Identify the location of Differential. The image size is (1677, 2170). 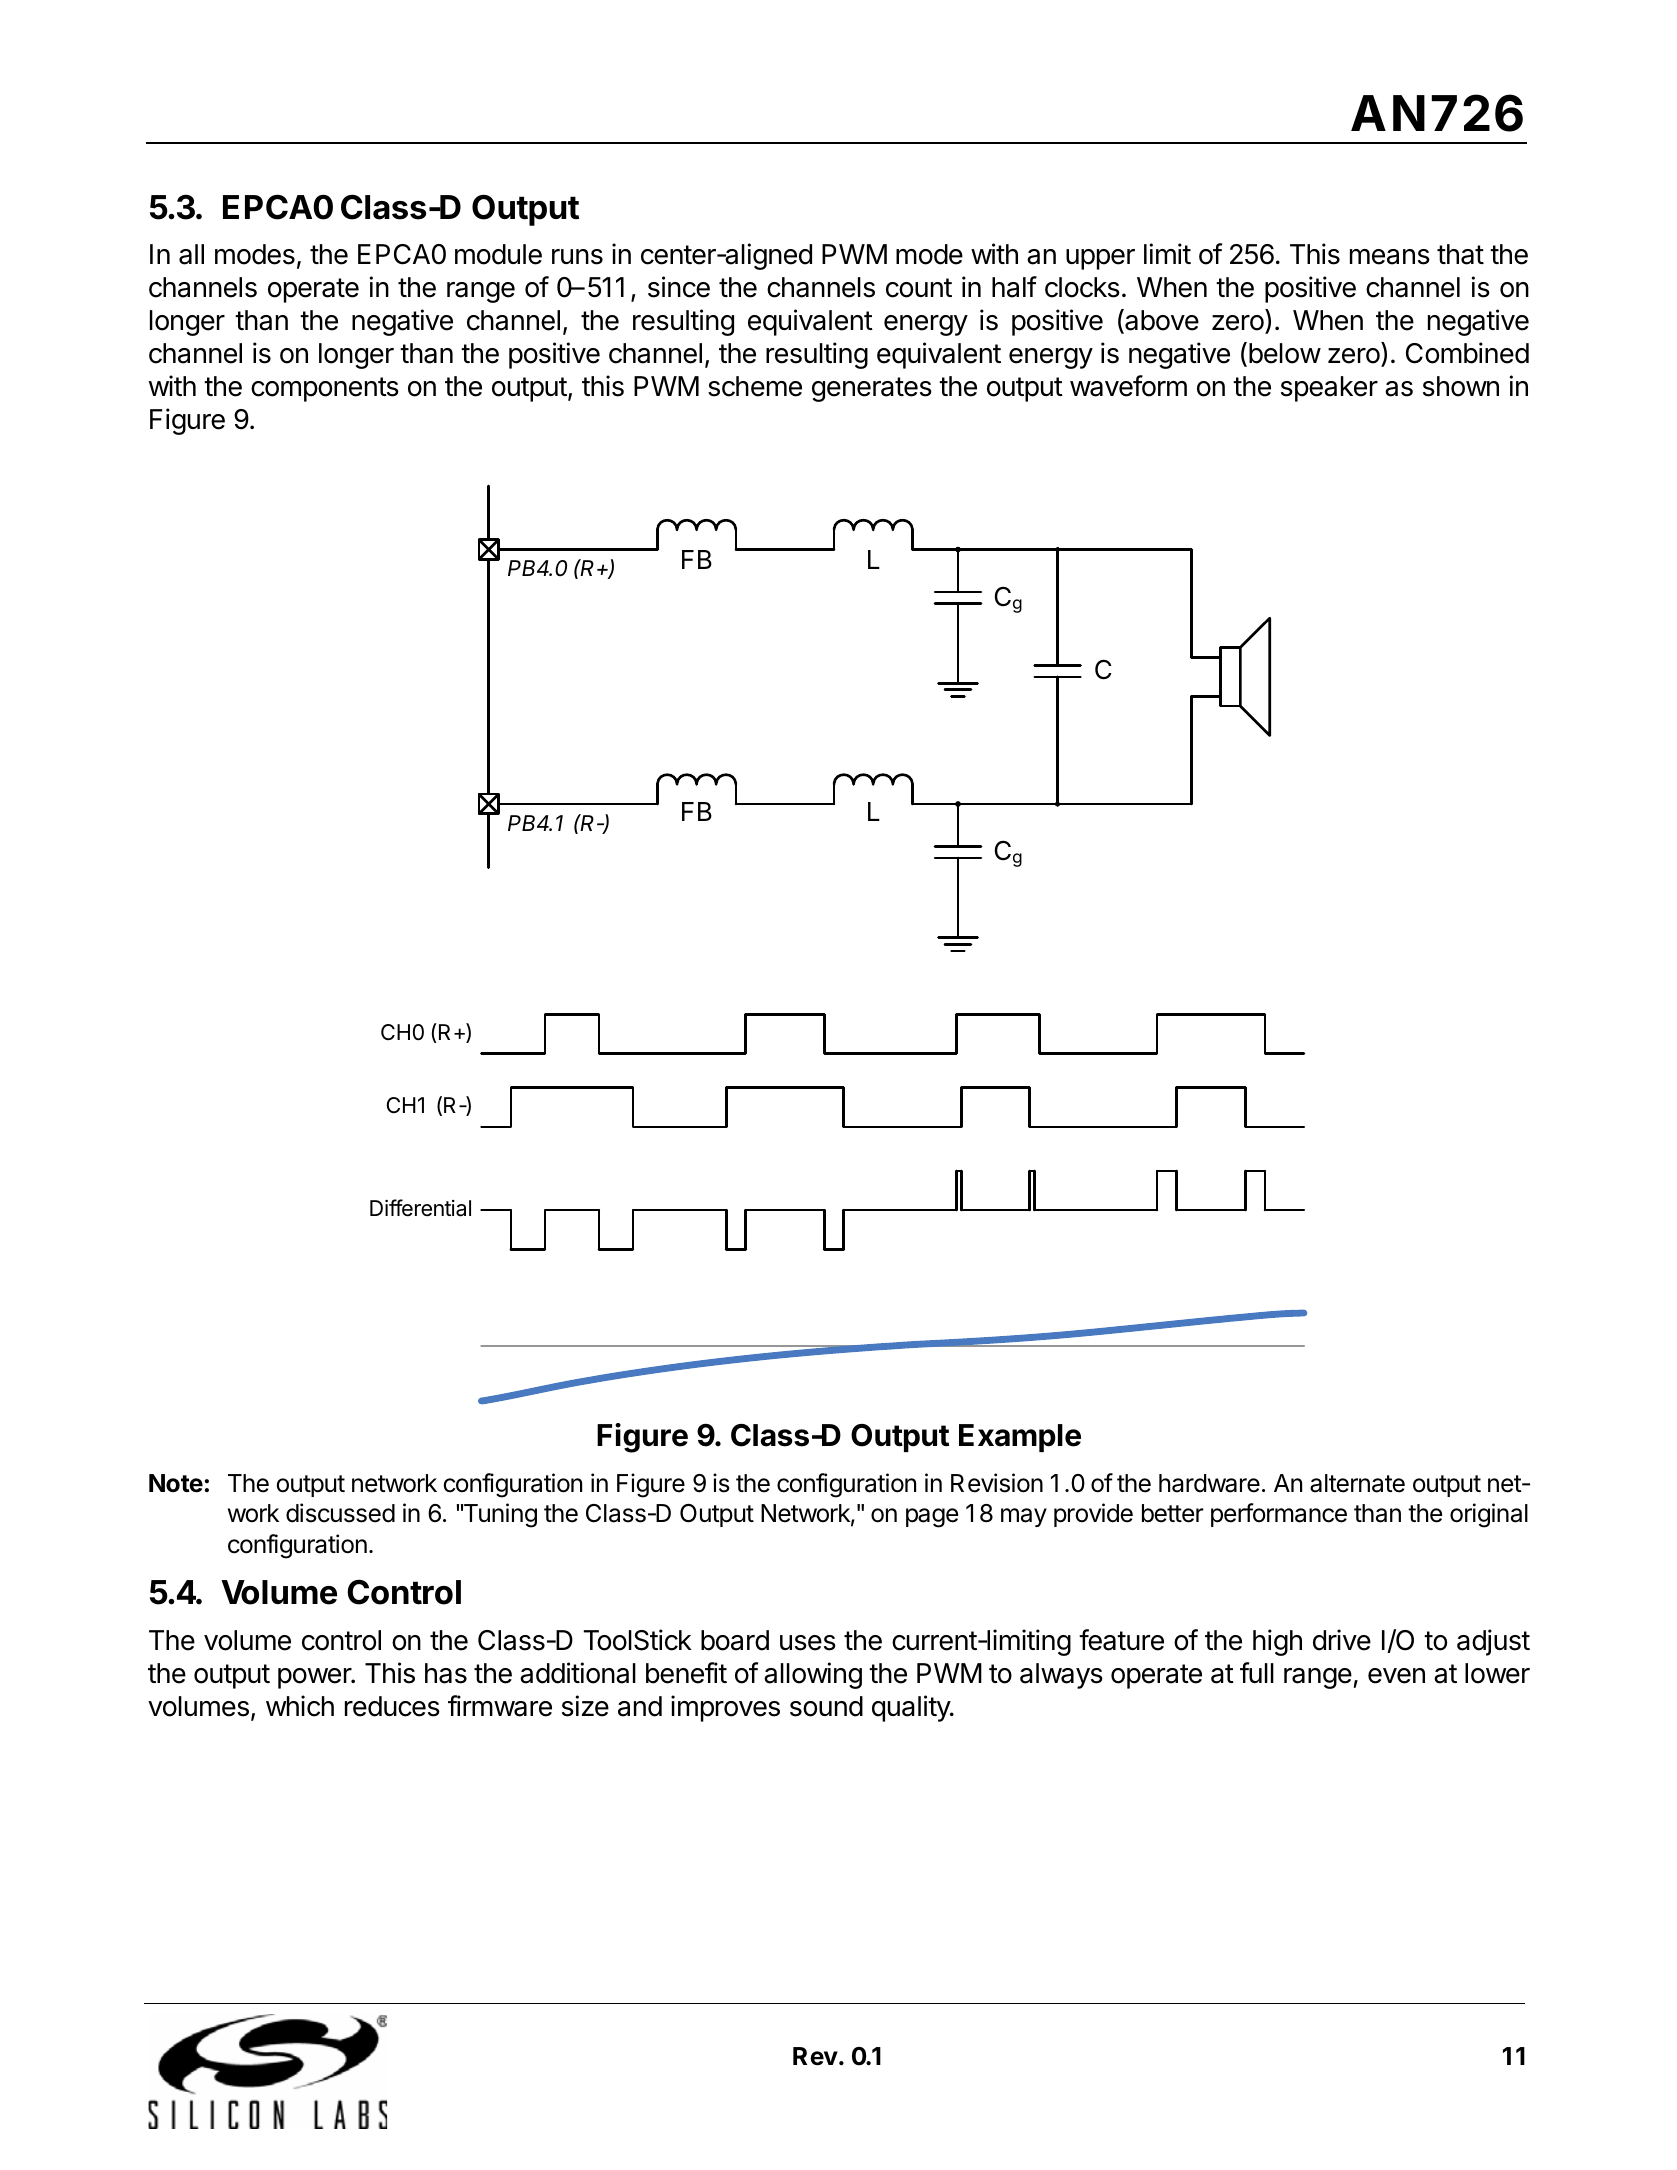
(420, 1208).
